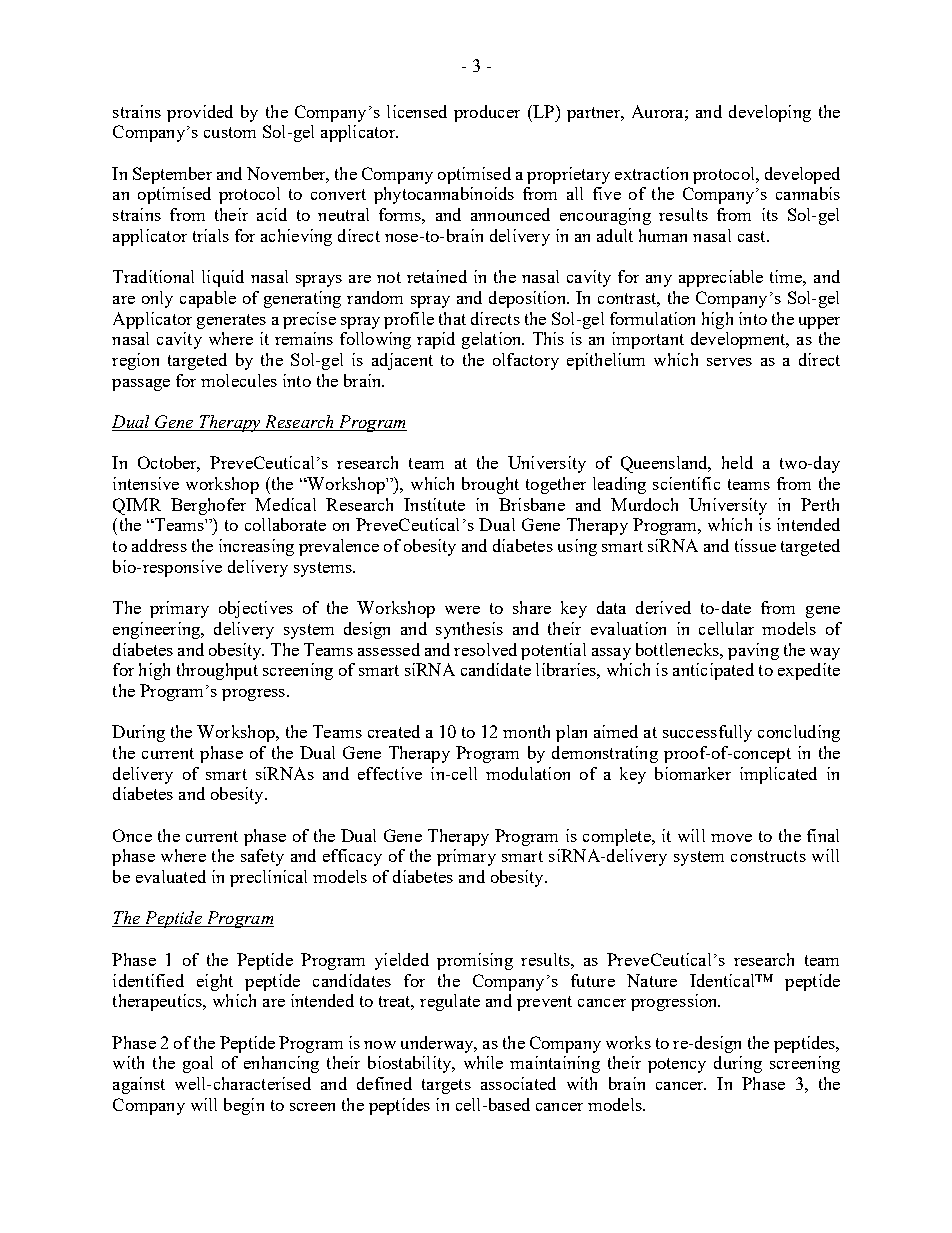  What do you see at coordinates (770, 113) in the screenshot?
I see `developing` at bounding box center [770, 113].
